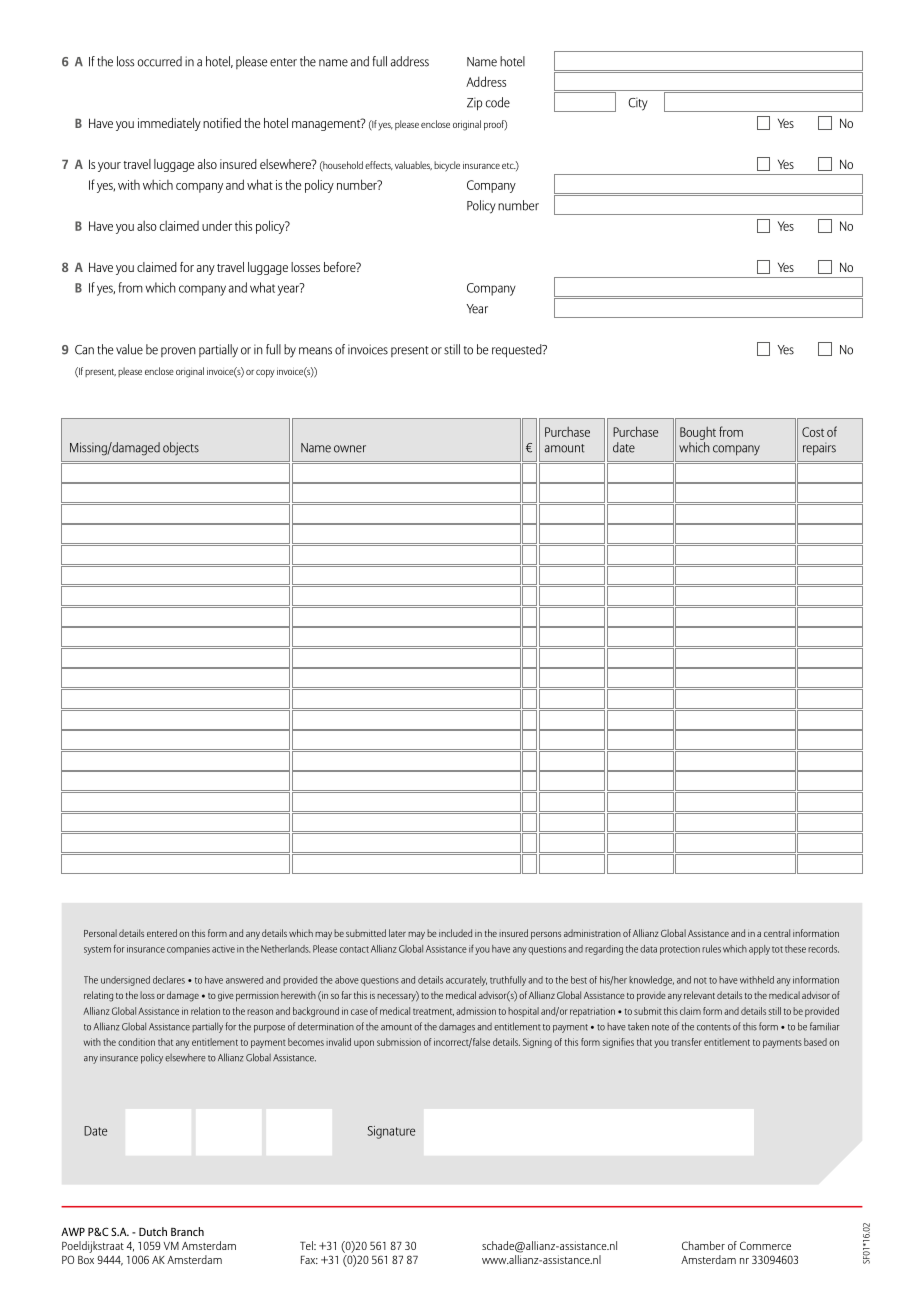  What do you see at coordinates (638, 104) in the page?
I see `City` at bounding box center [638, 104].
